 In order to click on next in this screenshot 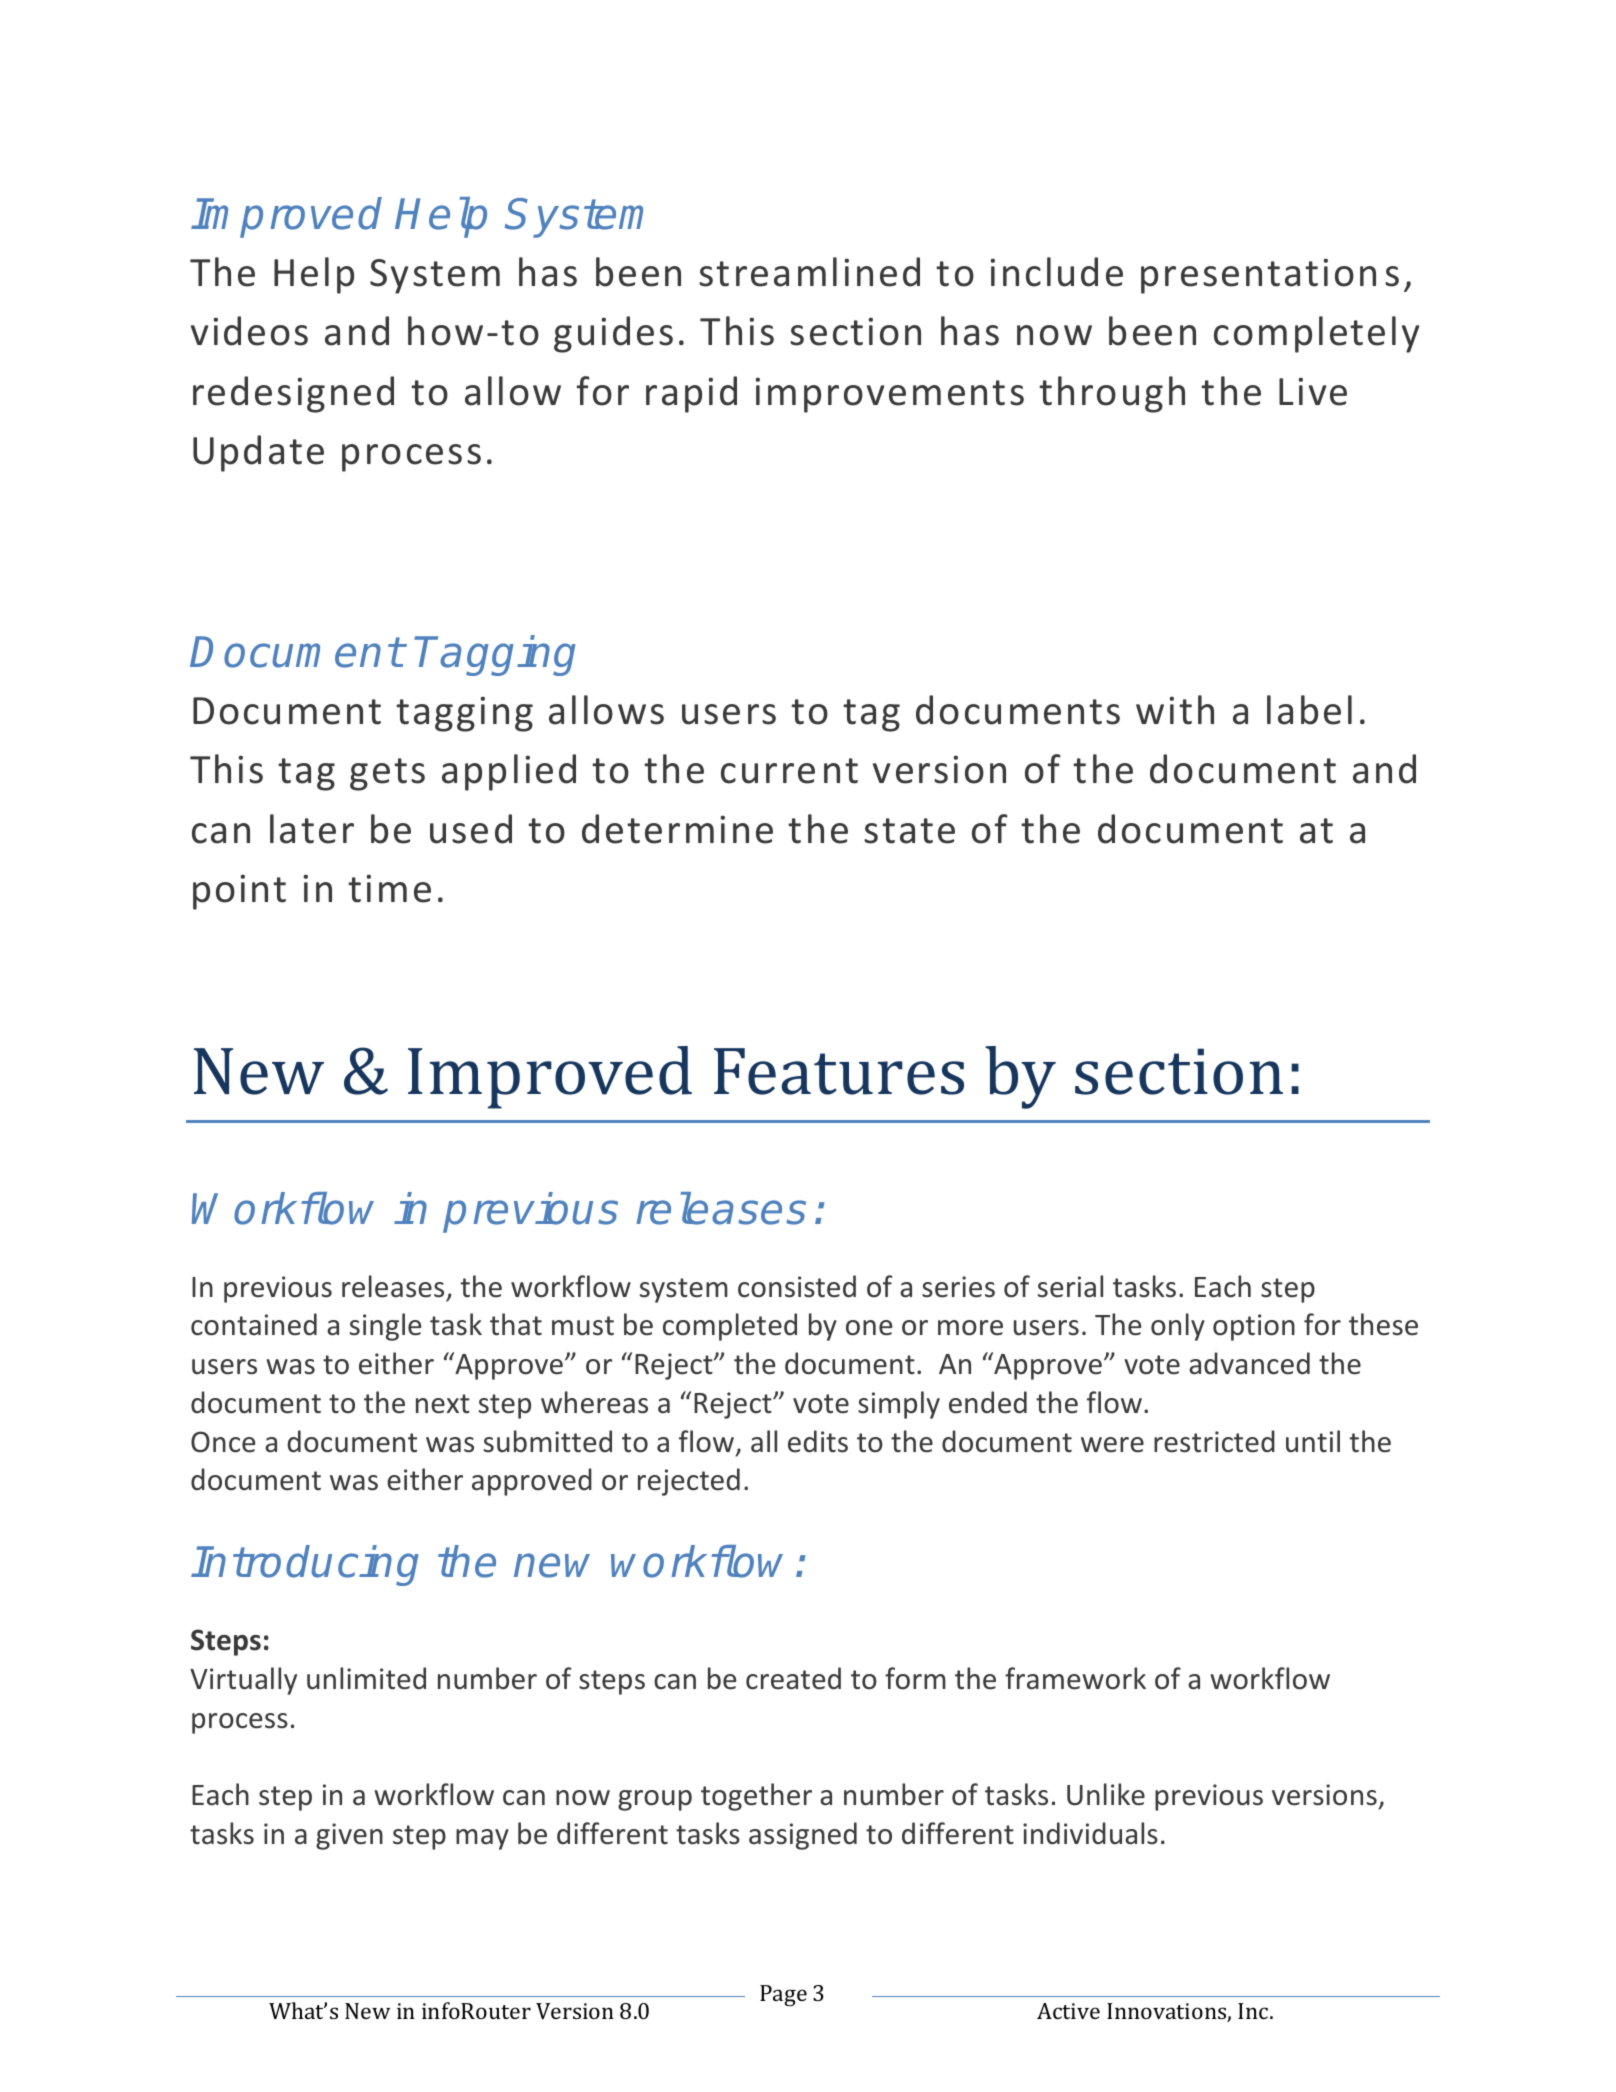, I will do `click(443, 1404)`.
